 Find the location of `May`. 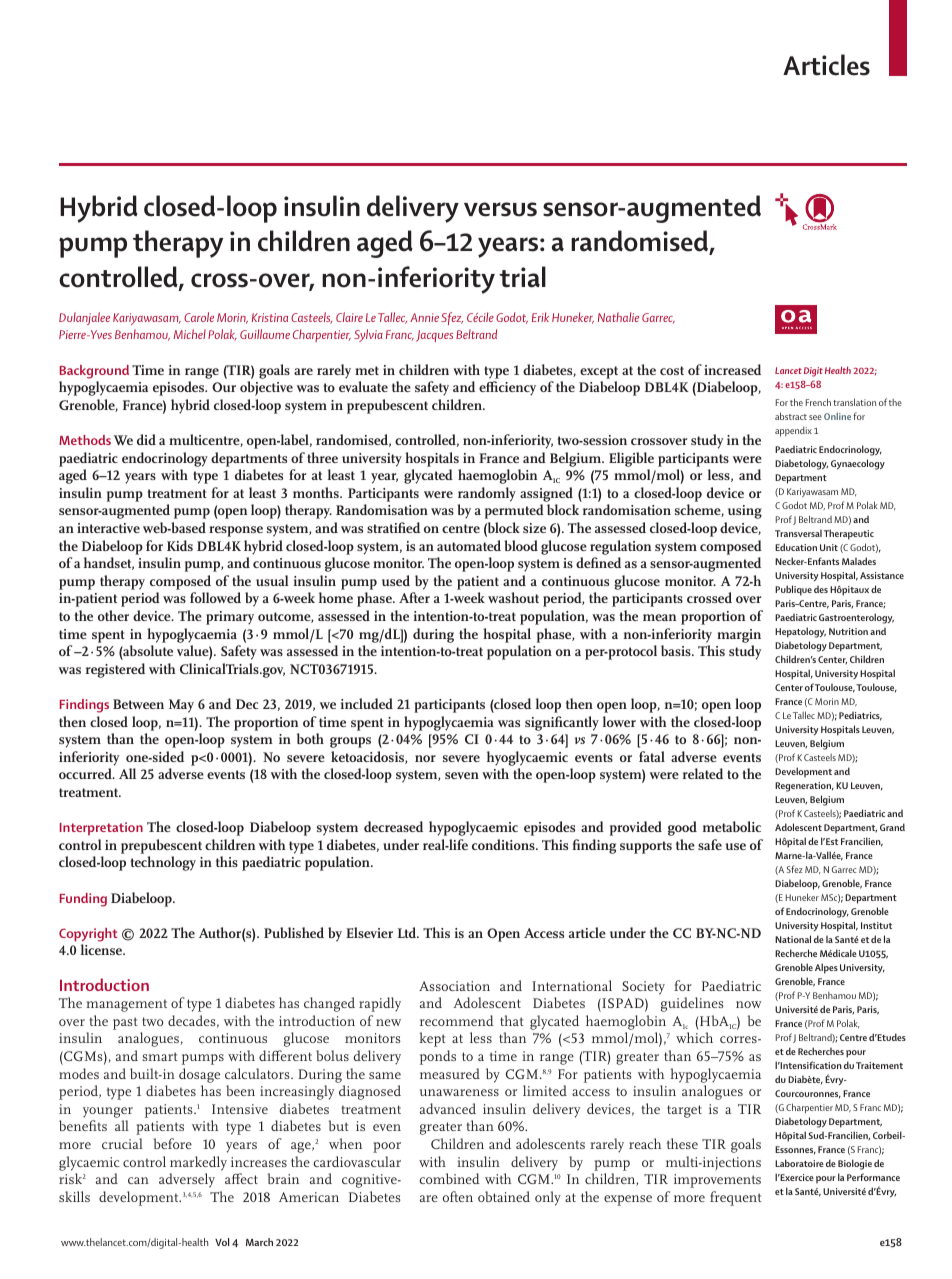

May is located at coordinates (181, 706).
